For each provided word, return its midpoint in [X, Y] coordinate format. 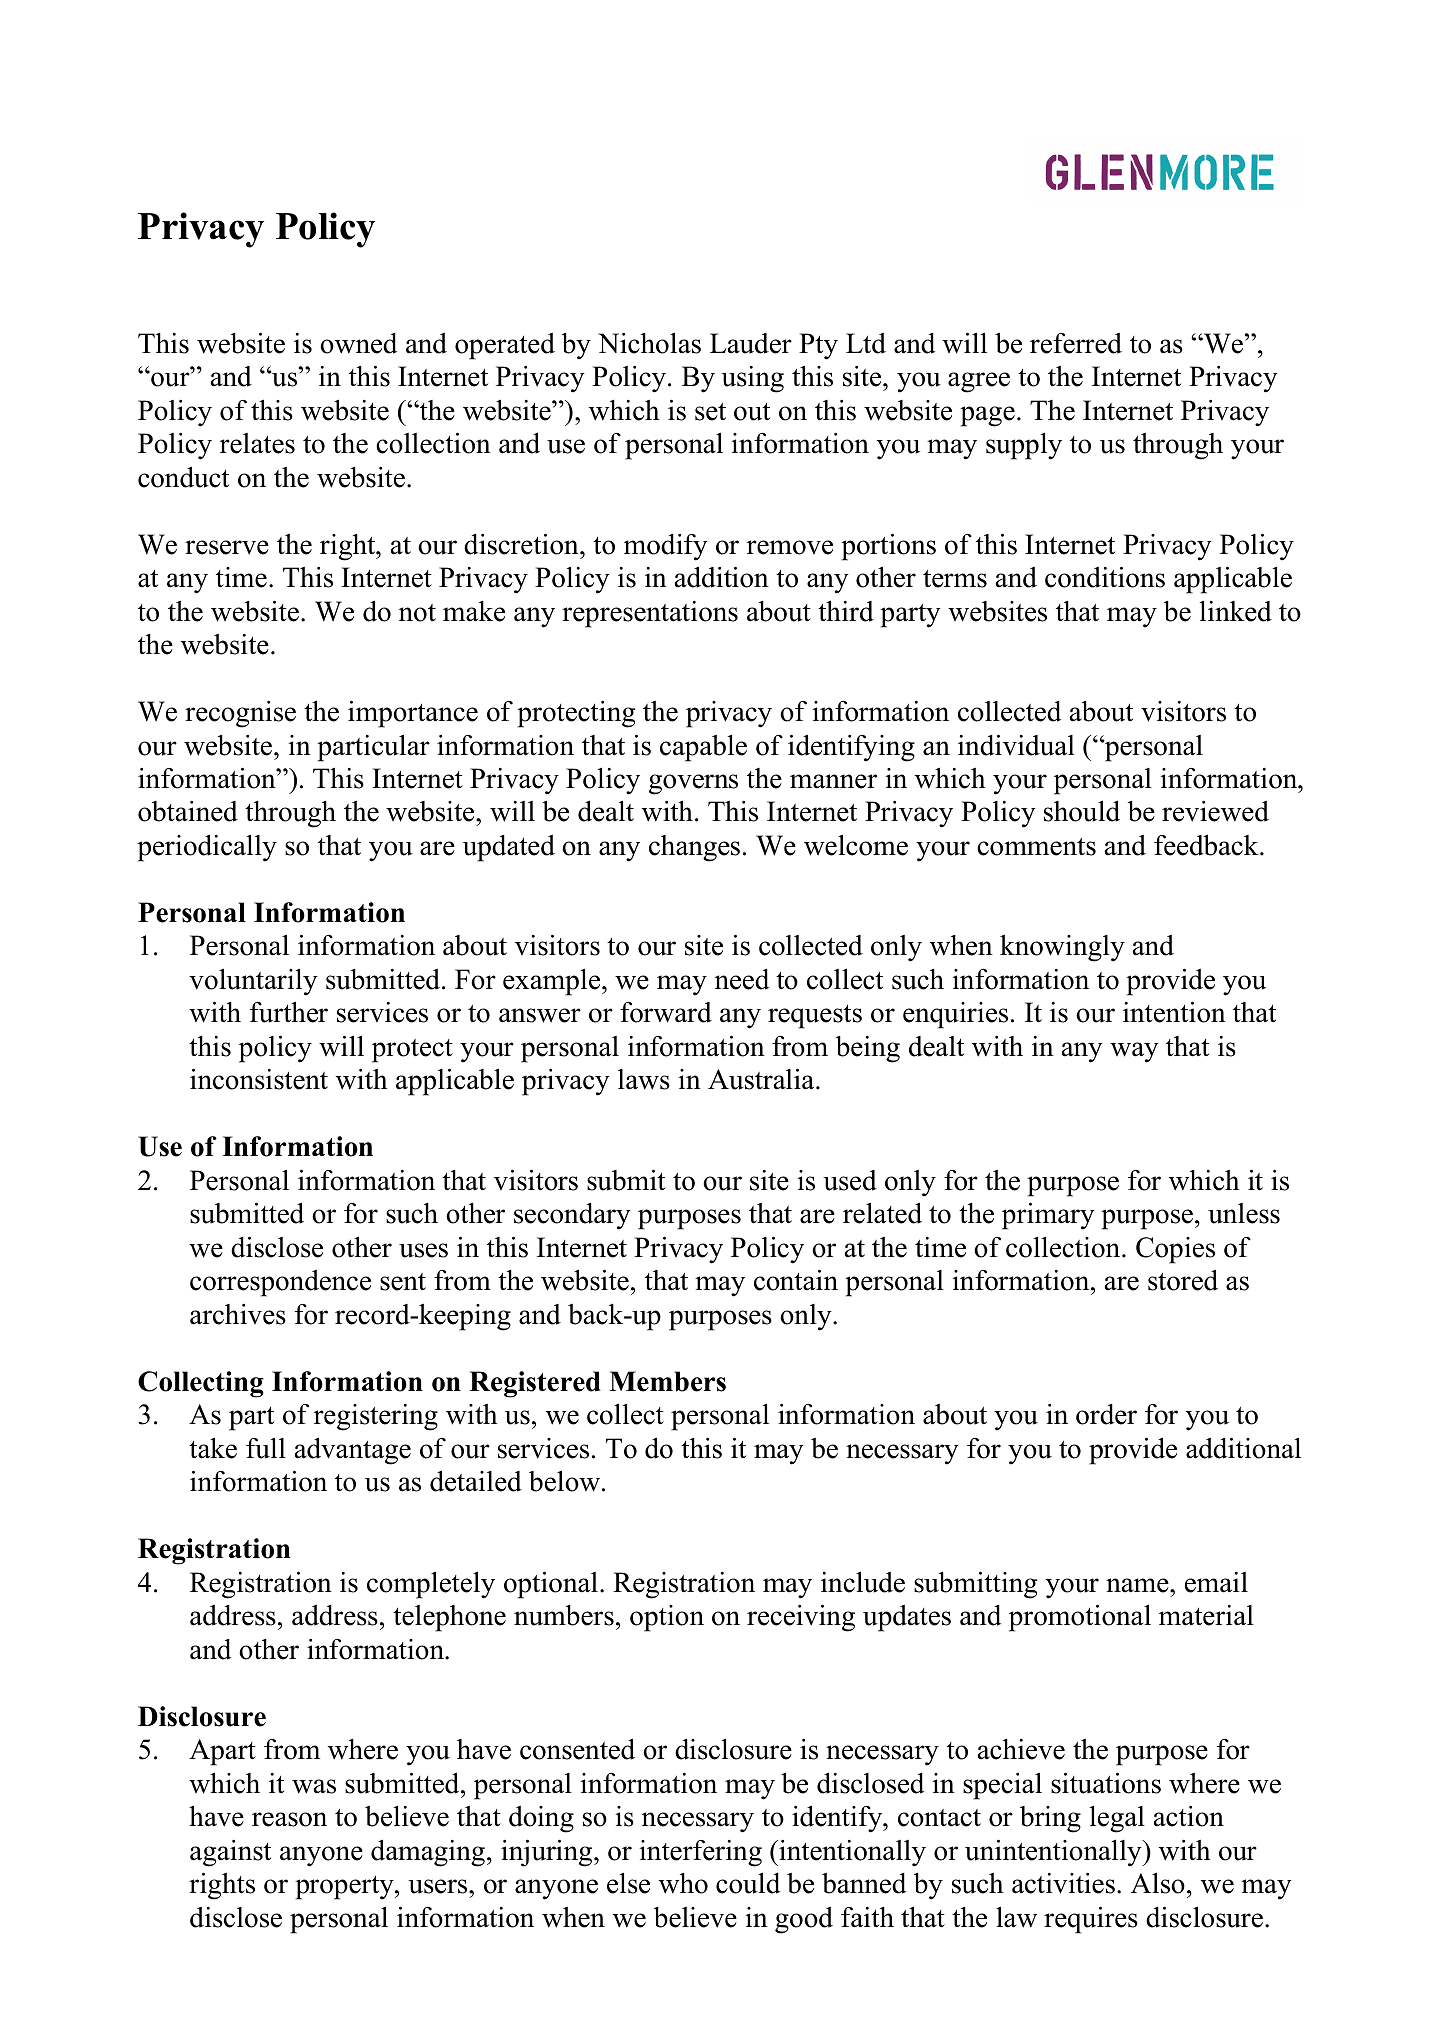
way [1134, 1052]
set [710, 412]
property [345, 1888]
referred [1076, 343]
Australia [762, 1079]
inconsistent [259, 1079]
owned [358, 343]
